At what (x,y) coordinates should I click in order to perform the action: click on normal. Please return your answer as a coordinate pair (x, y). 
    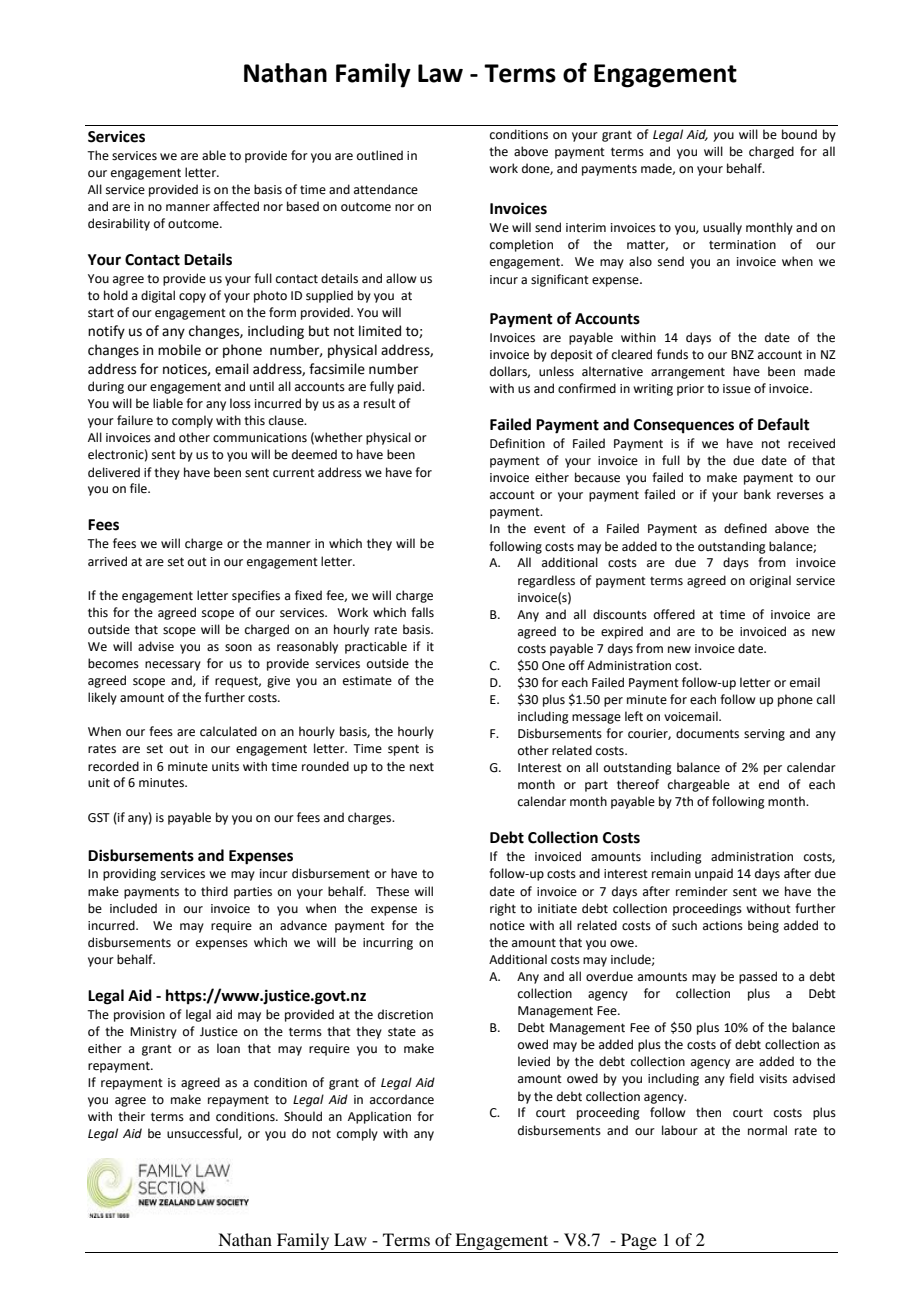
    Looking at the image, I should click on (767, 1130).
